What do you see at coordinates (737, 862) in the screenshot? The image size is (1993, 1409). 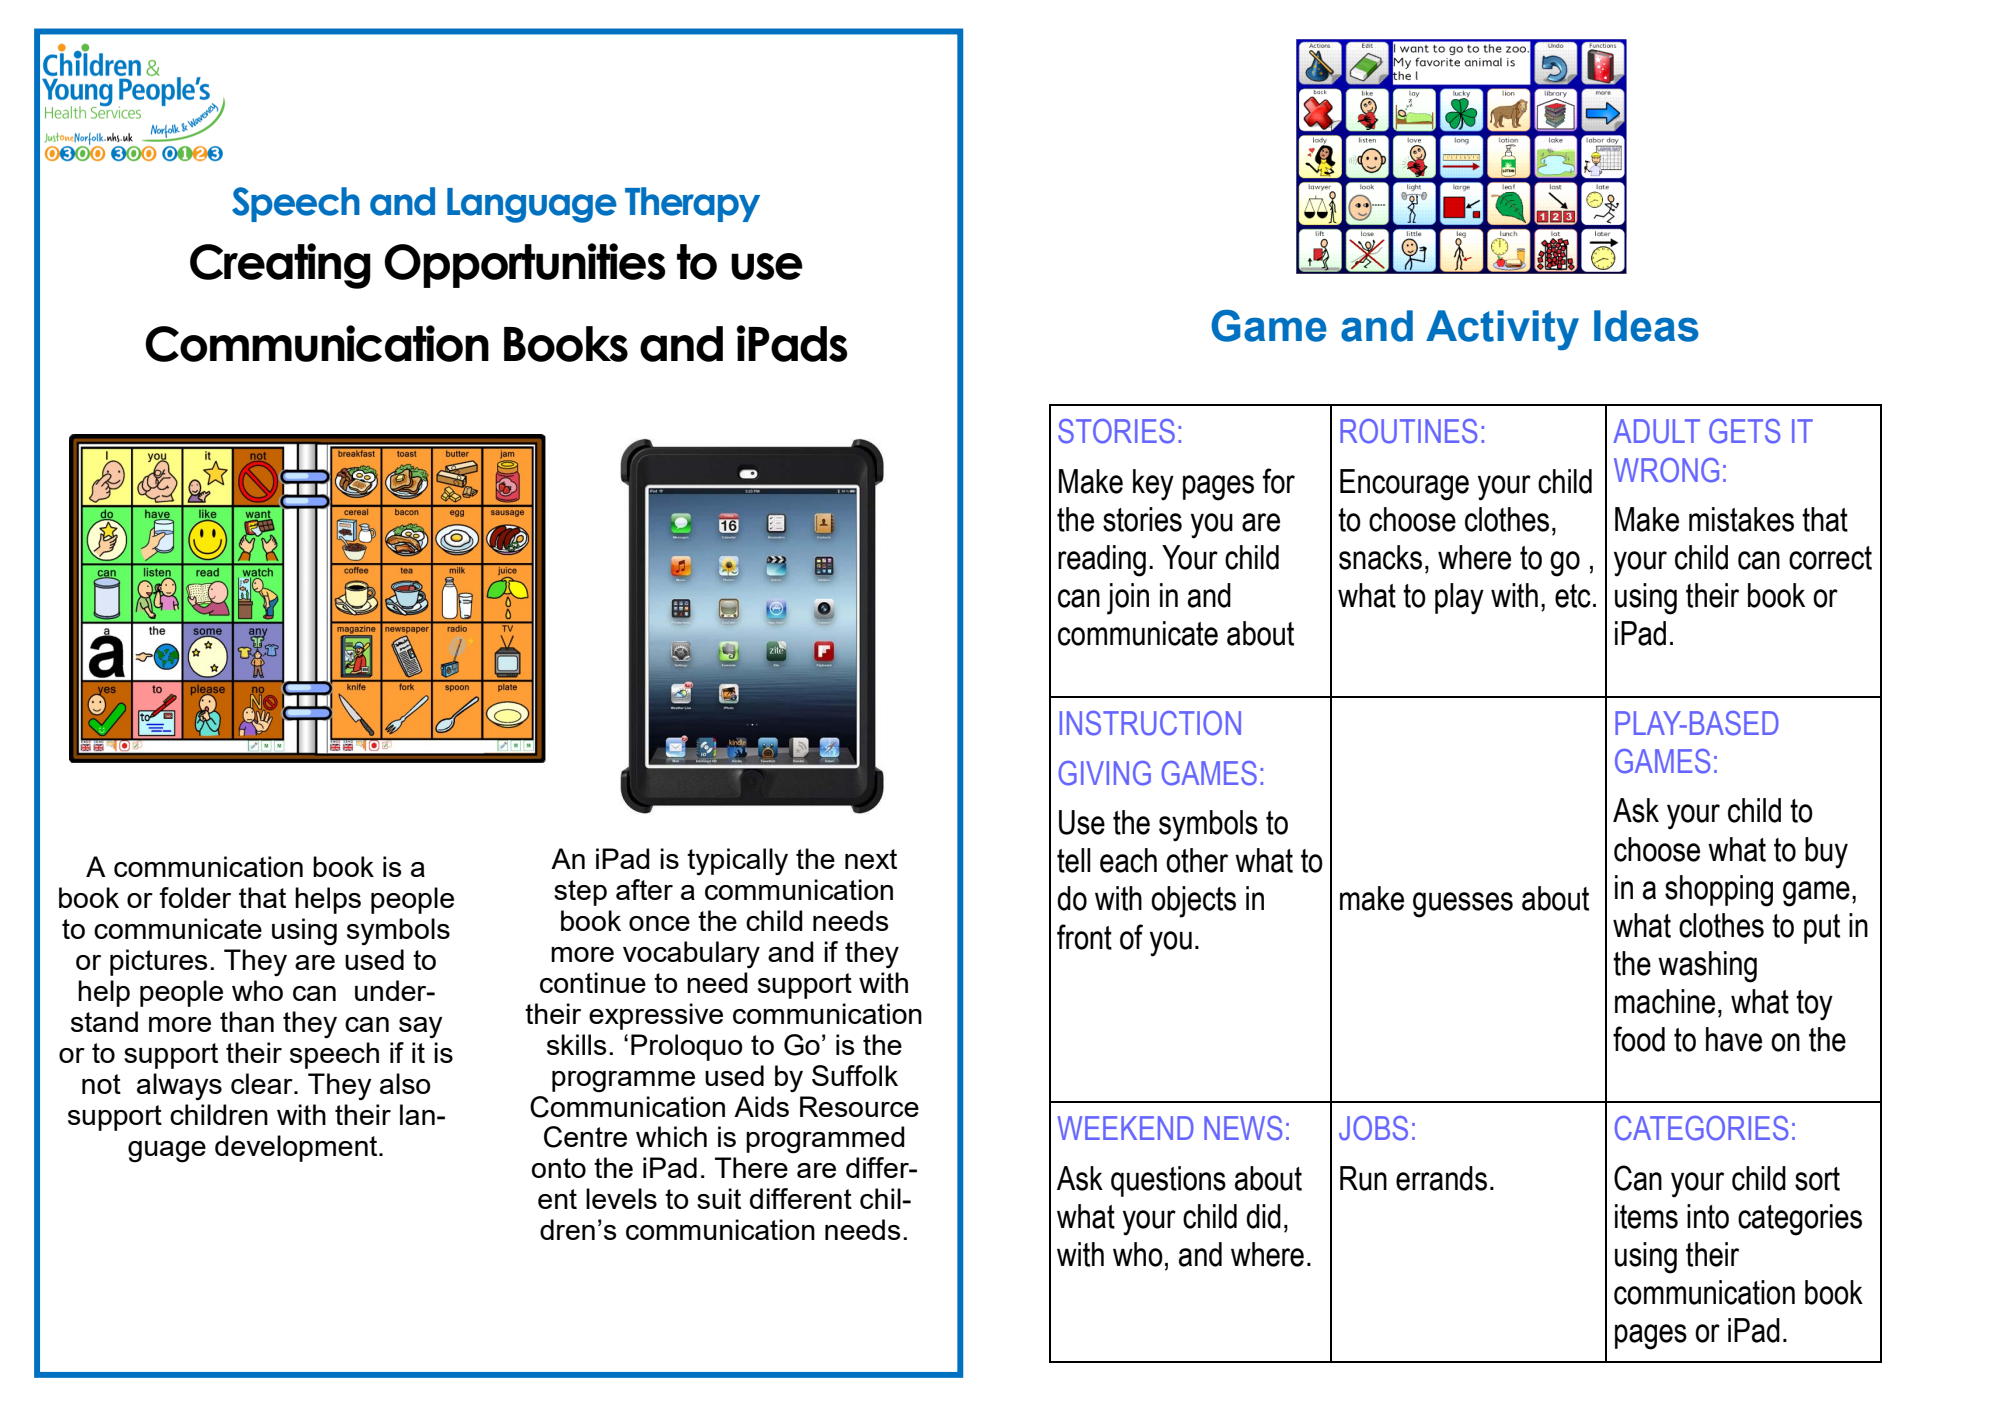 I see `typically` at bounding box center [737, 862].
